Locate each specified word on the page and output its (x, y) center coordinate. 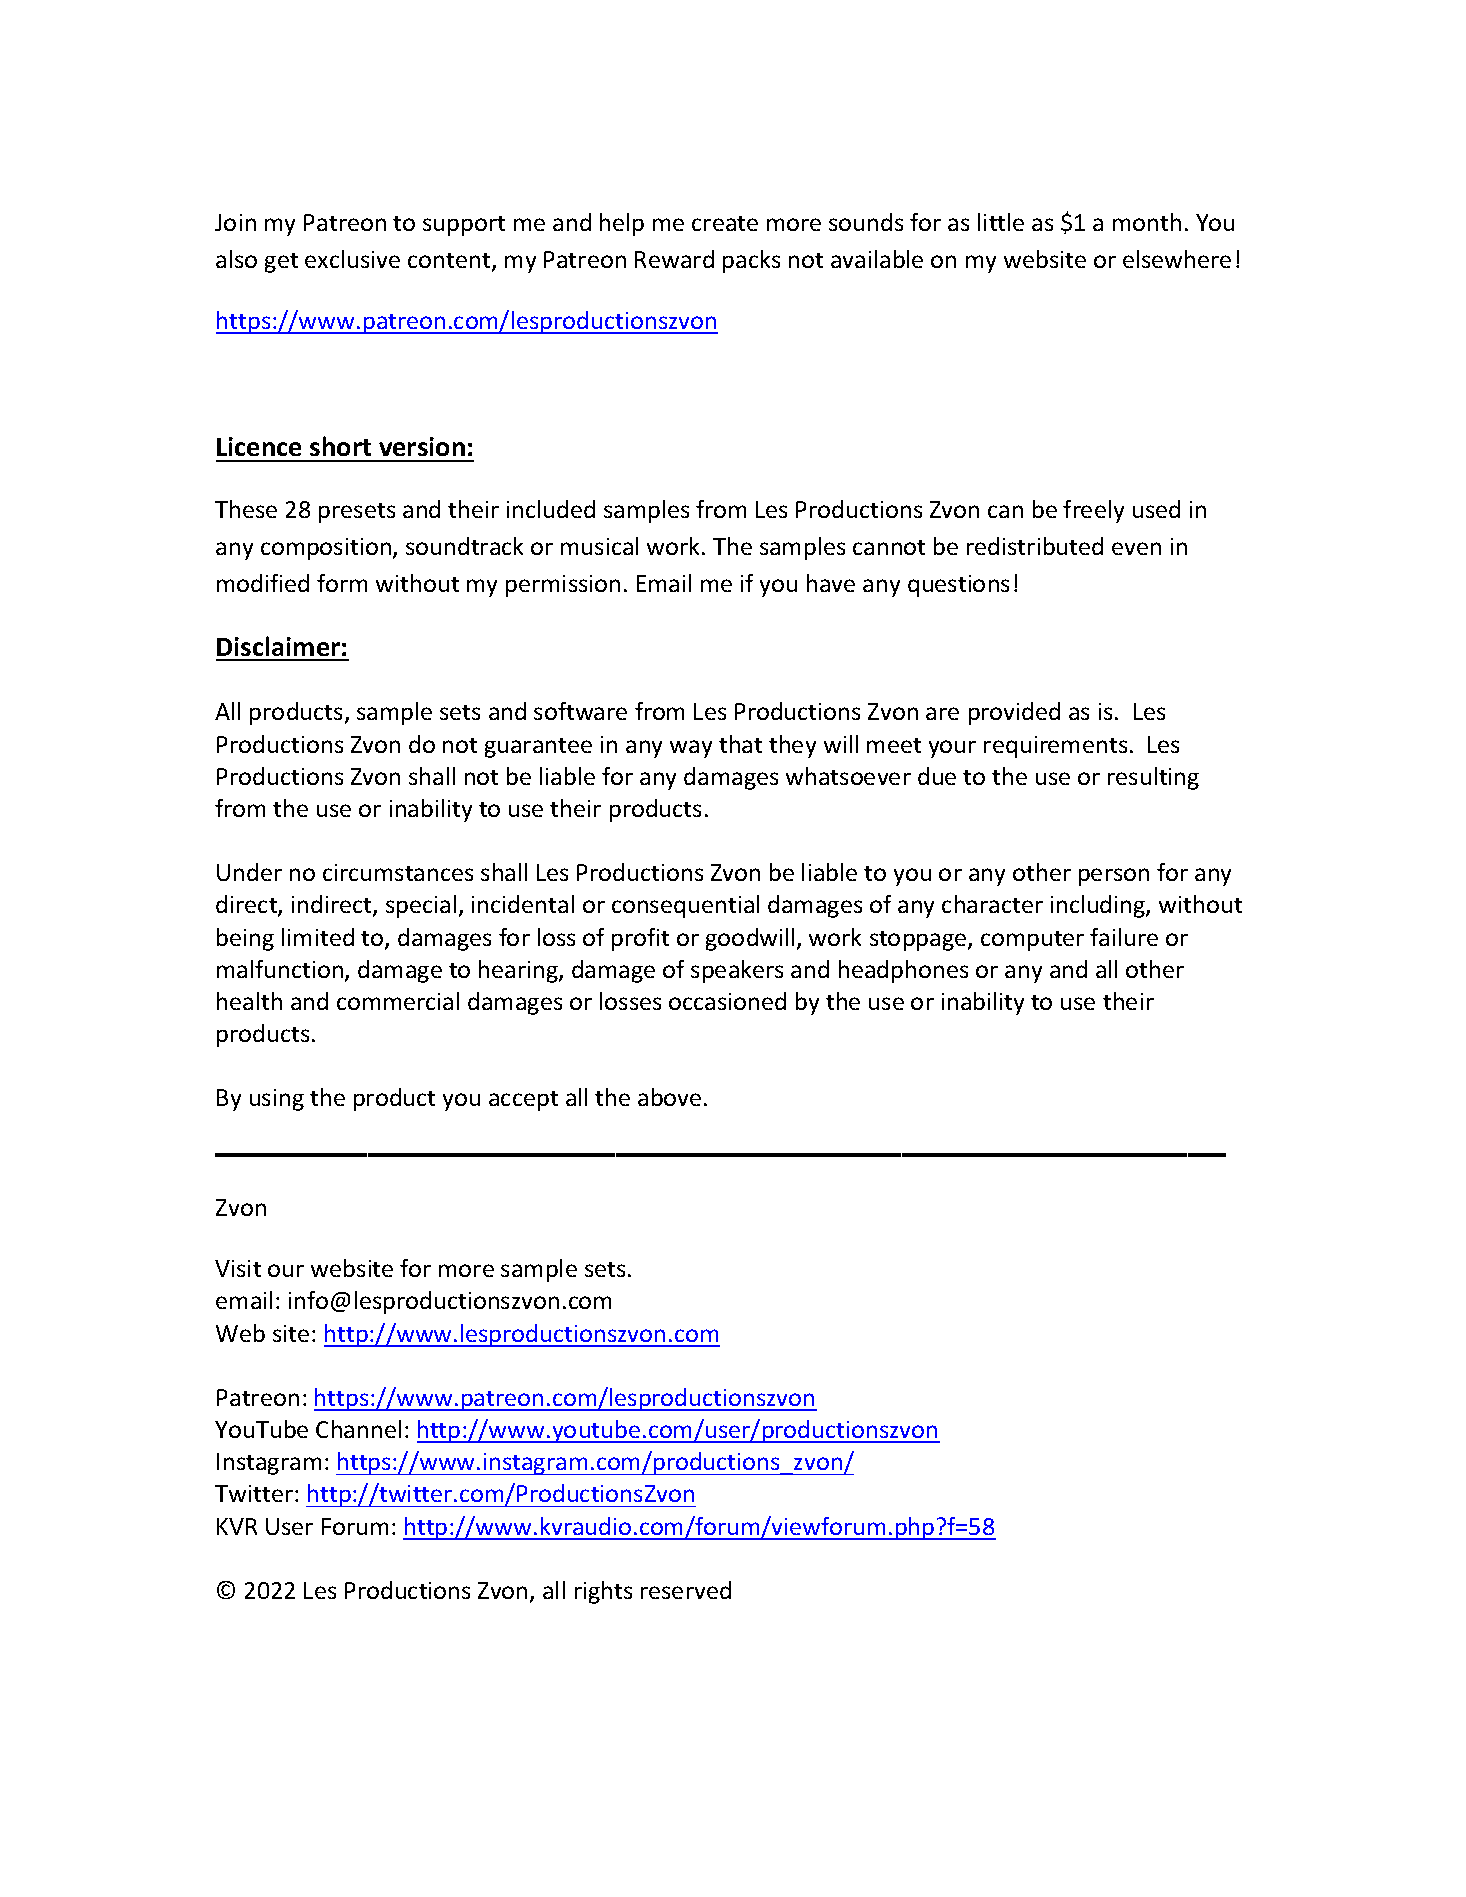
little (1001, 222)
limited (318, 937)
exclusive (352, 259)
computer (1032, 941)
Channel (358, 1429)
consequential (685, 906)
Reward (674, 259)
